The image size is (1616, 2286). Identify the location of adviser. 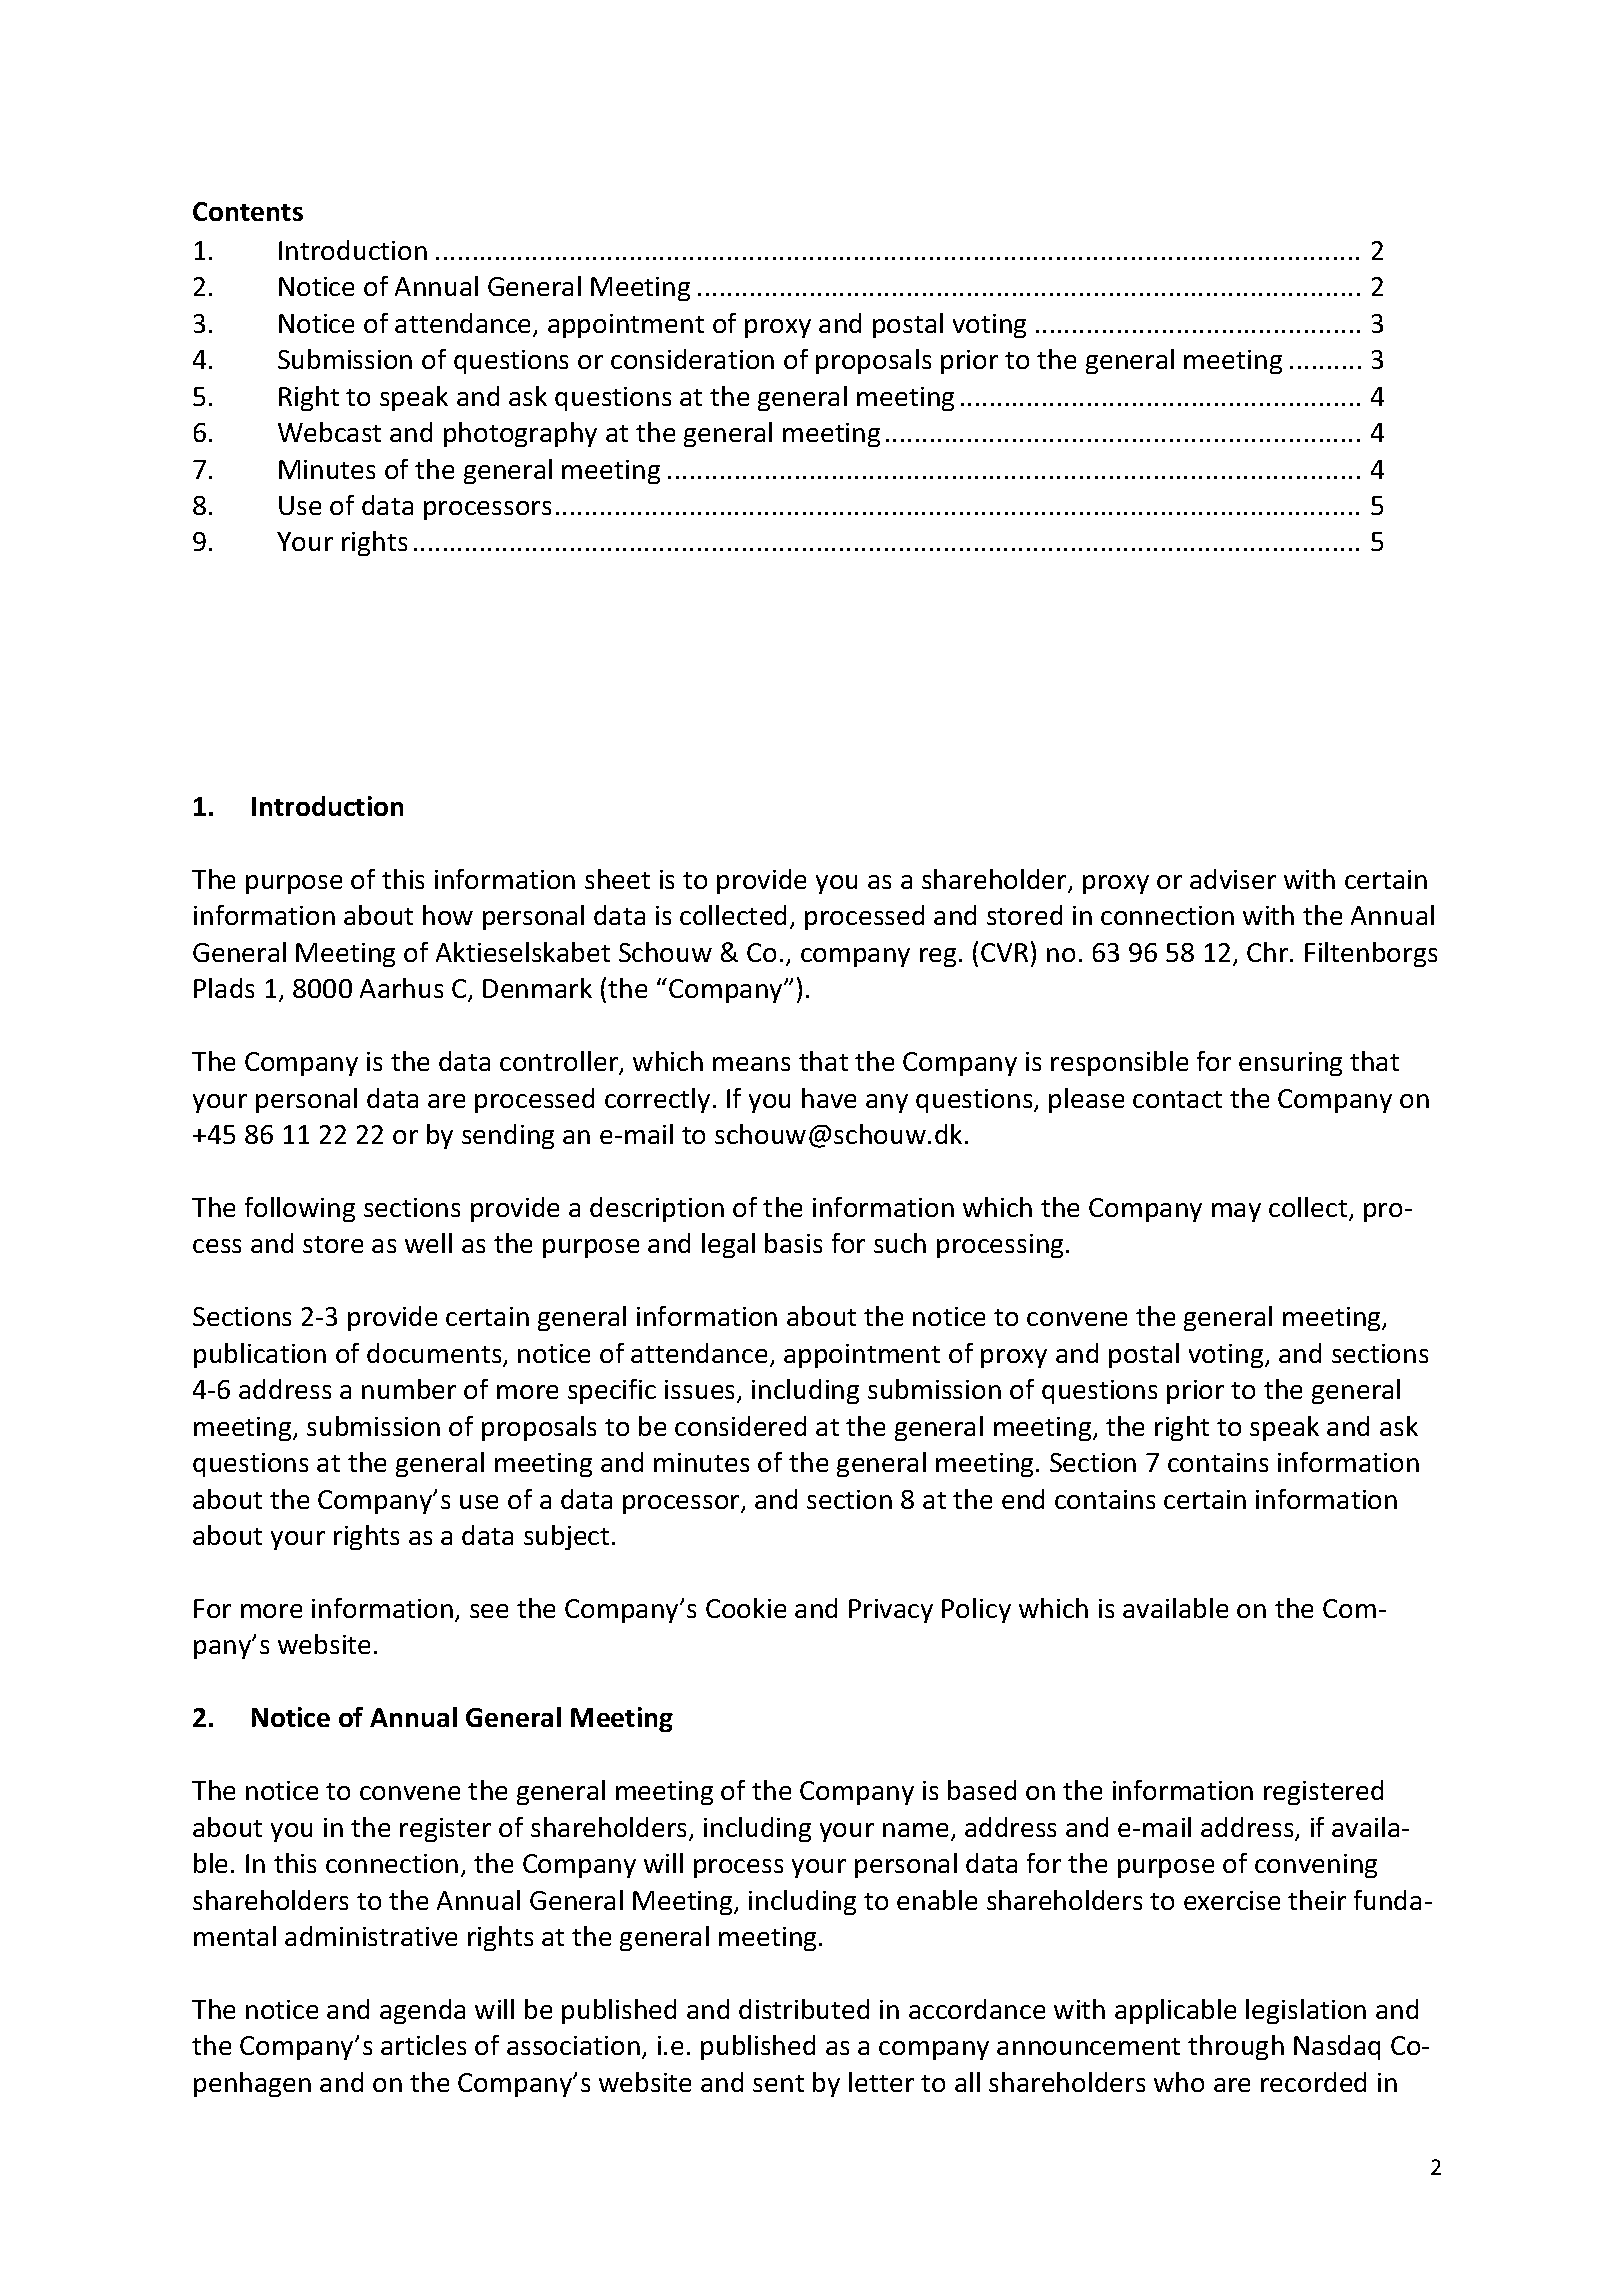
(1233, 879).
